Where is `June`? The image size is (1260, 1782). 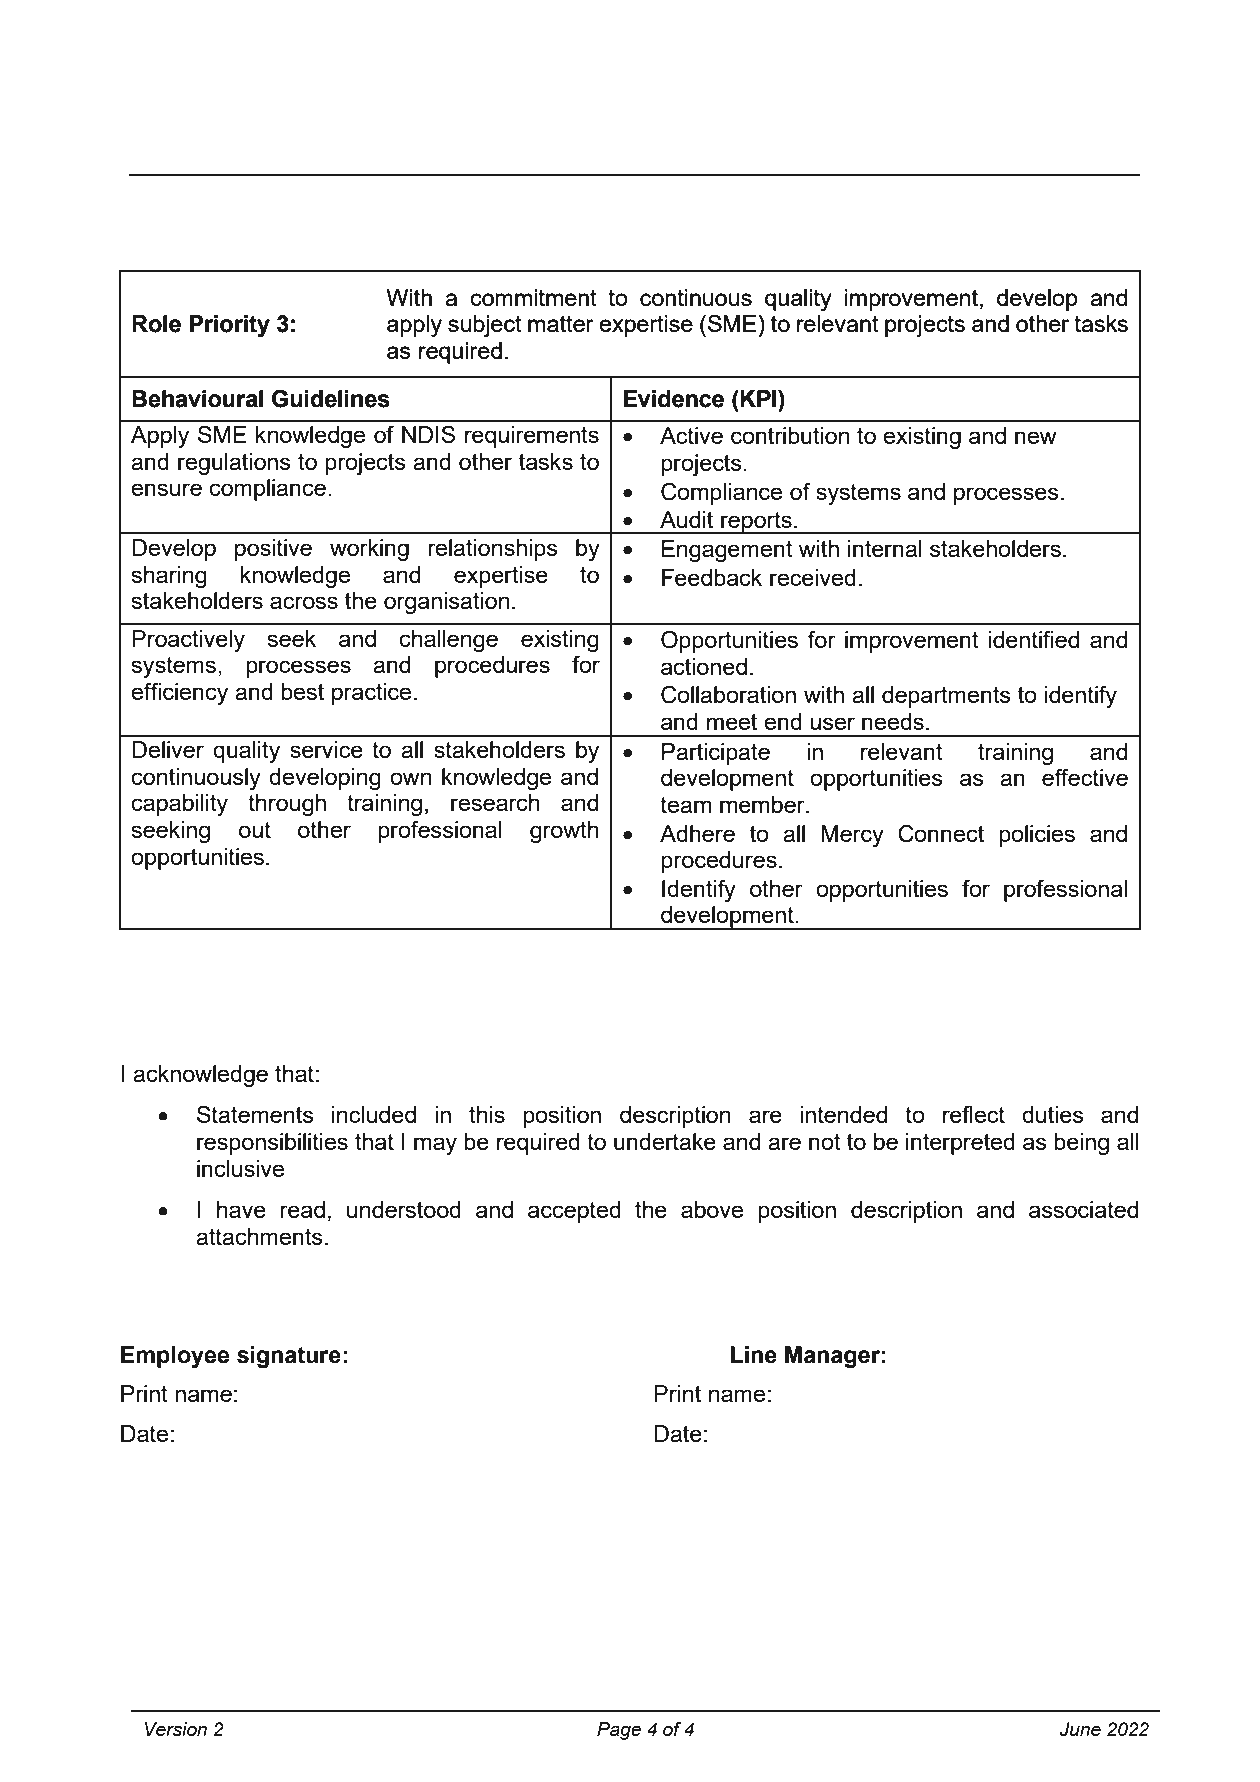
June is located at coordinates (1080, 1729).
